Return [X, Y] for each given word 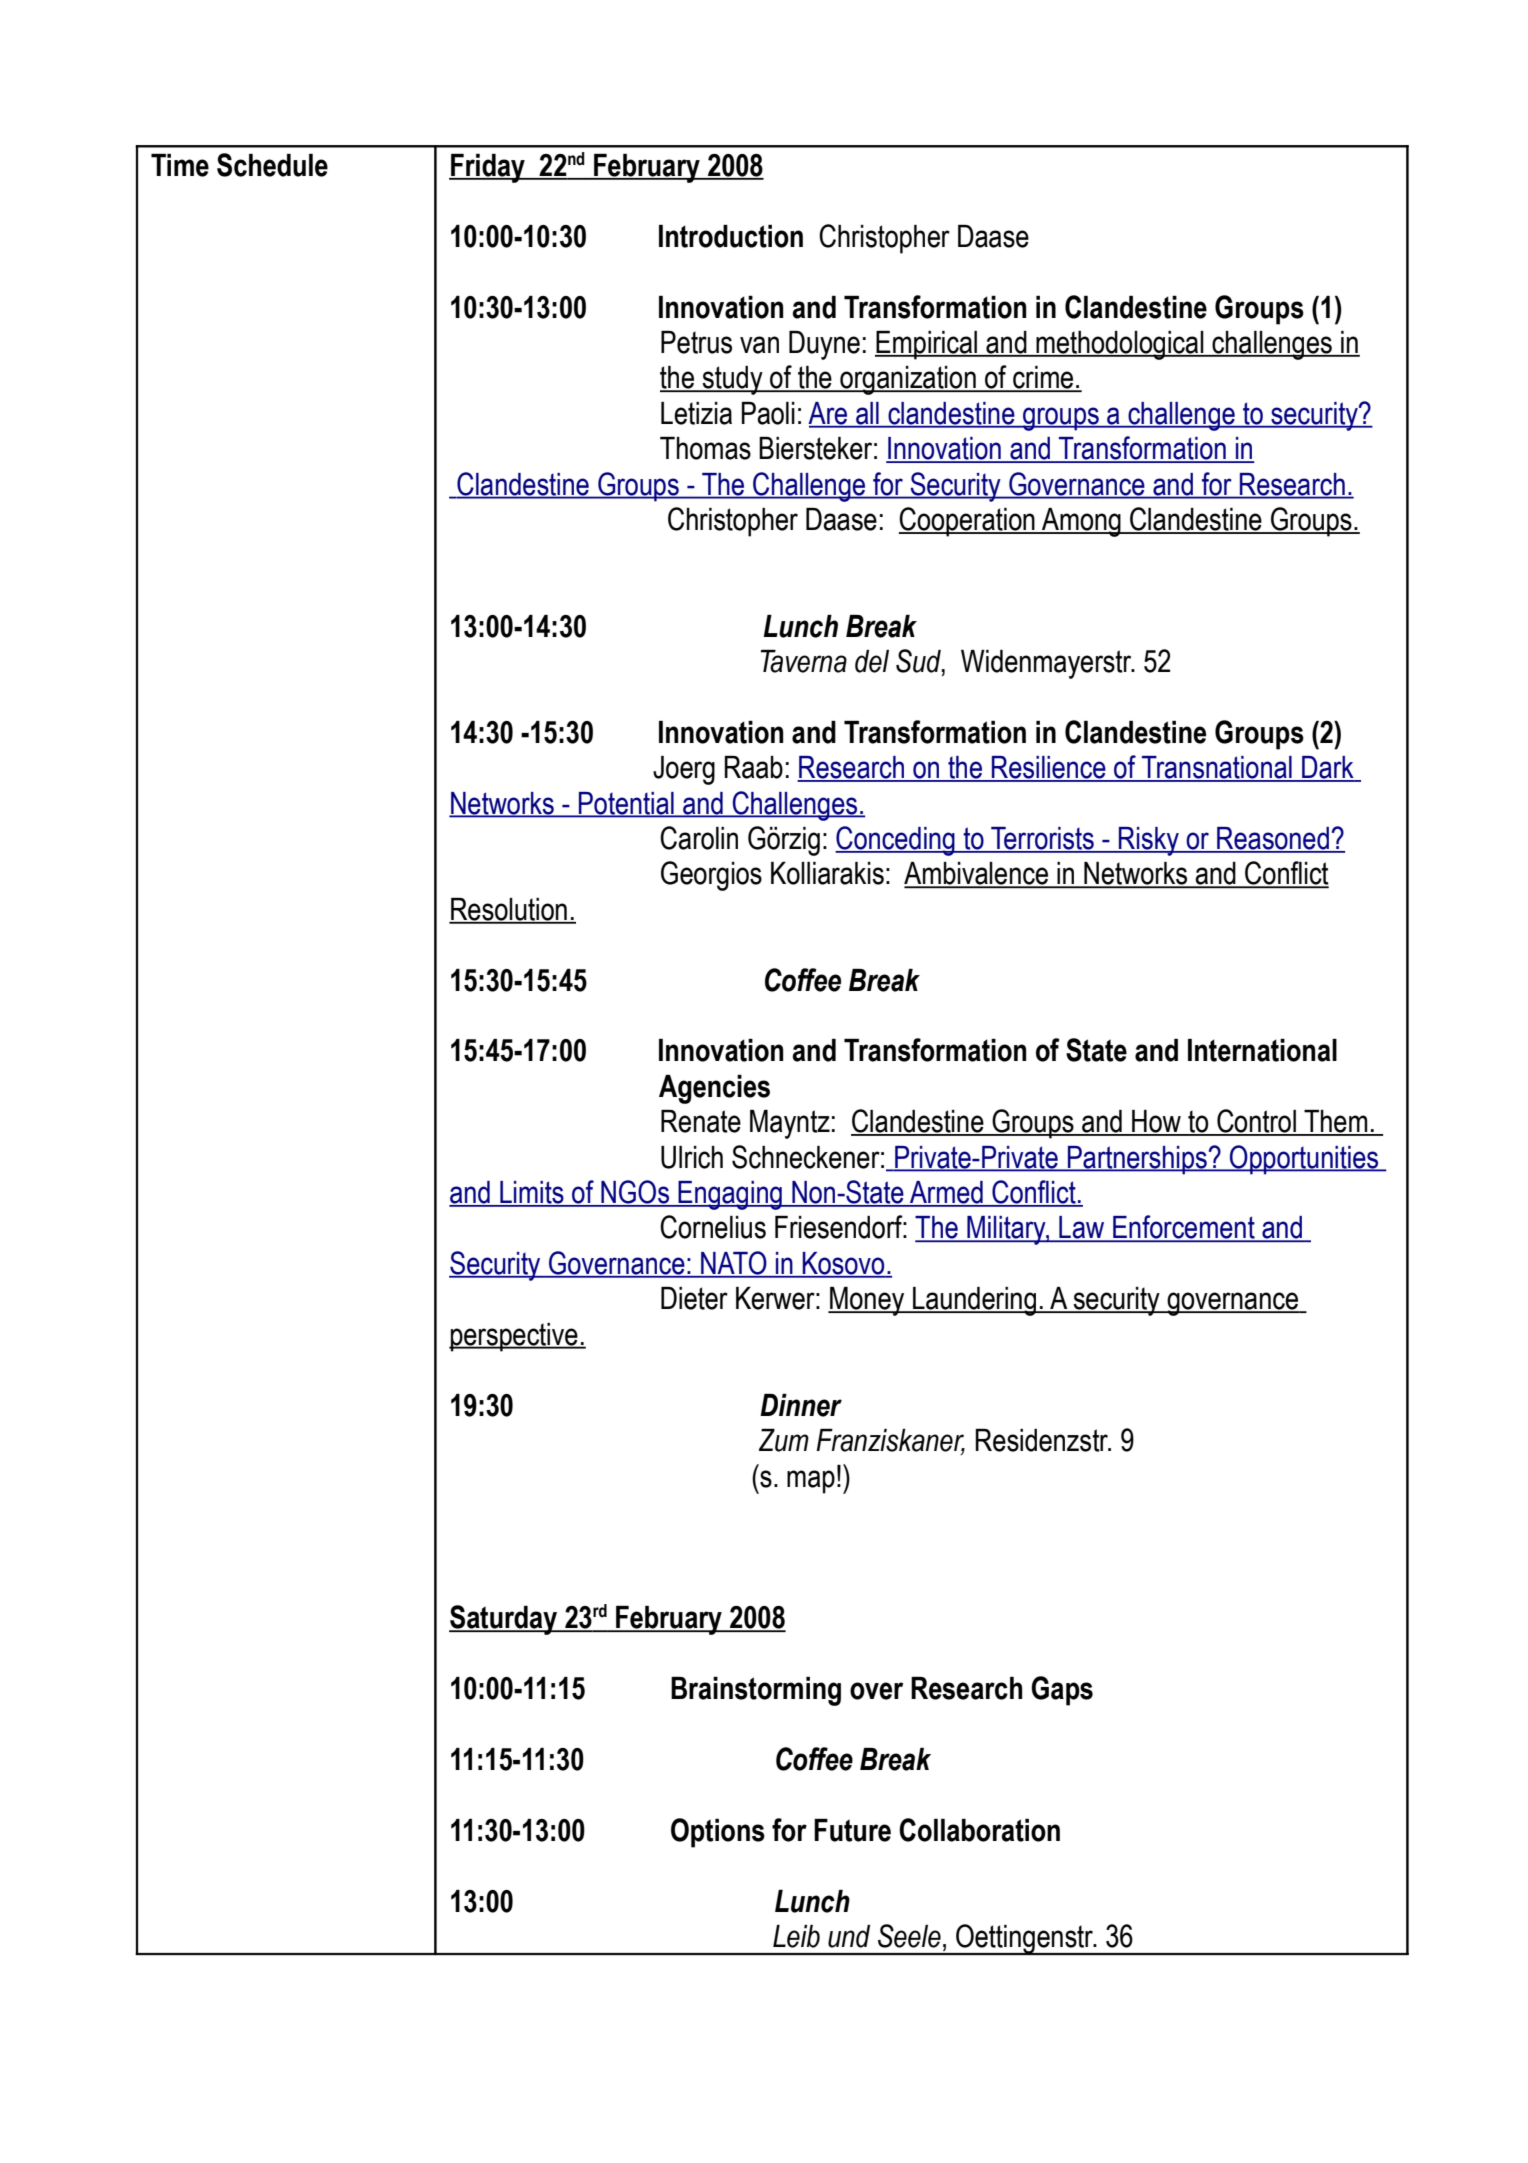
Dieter [694, 1298]
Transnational [1217, 768]
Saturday [504, 1620]
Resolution [509, 910]
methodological [1120, 345]
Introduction [731, 236]
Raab [754, 767]
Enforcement [1184, 1228]
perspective [514, 1337]
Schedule [272, 165]
